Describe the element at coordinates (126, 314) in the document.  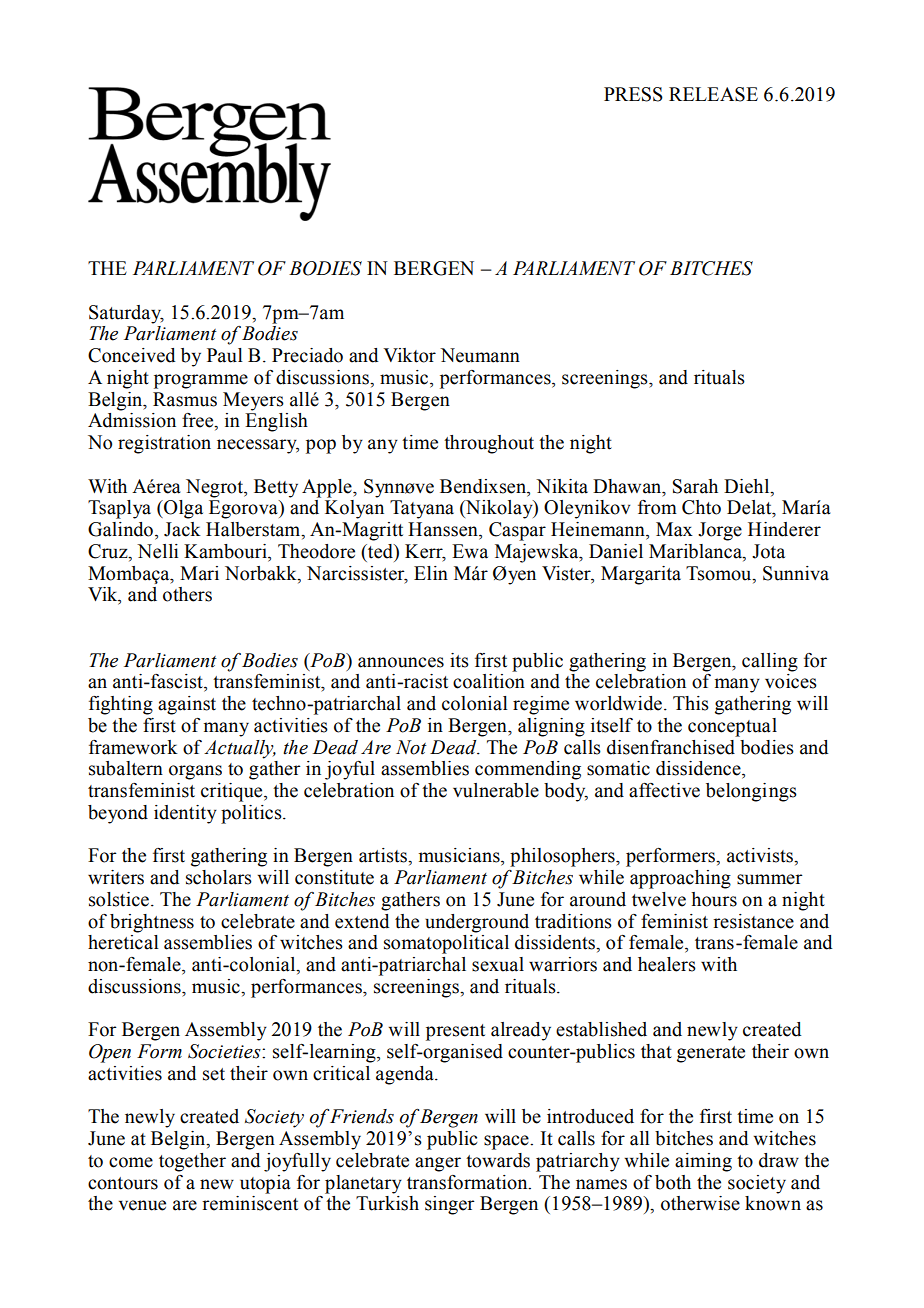
I see `Saturday` at that location.
